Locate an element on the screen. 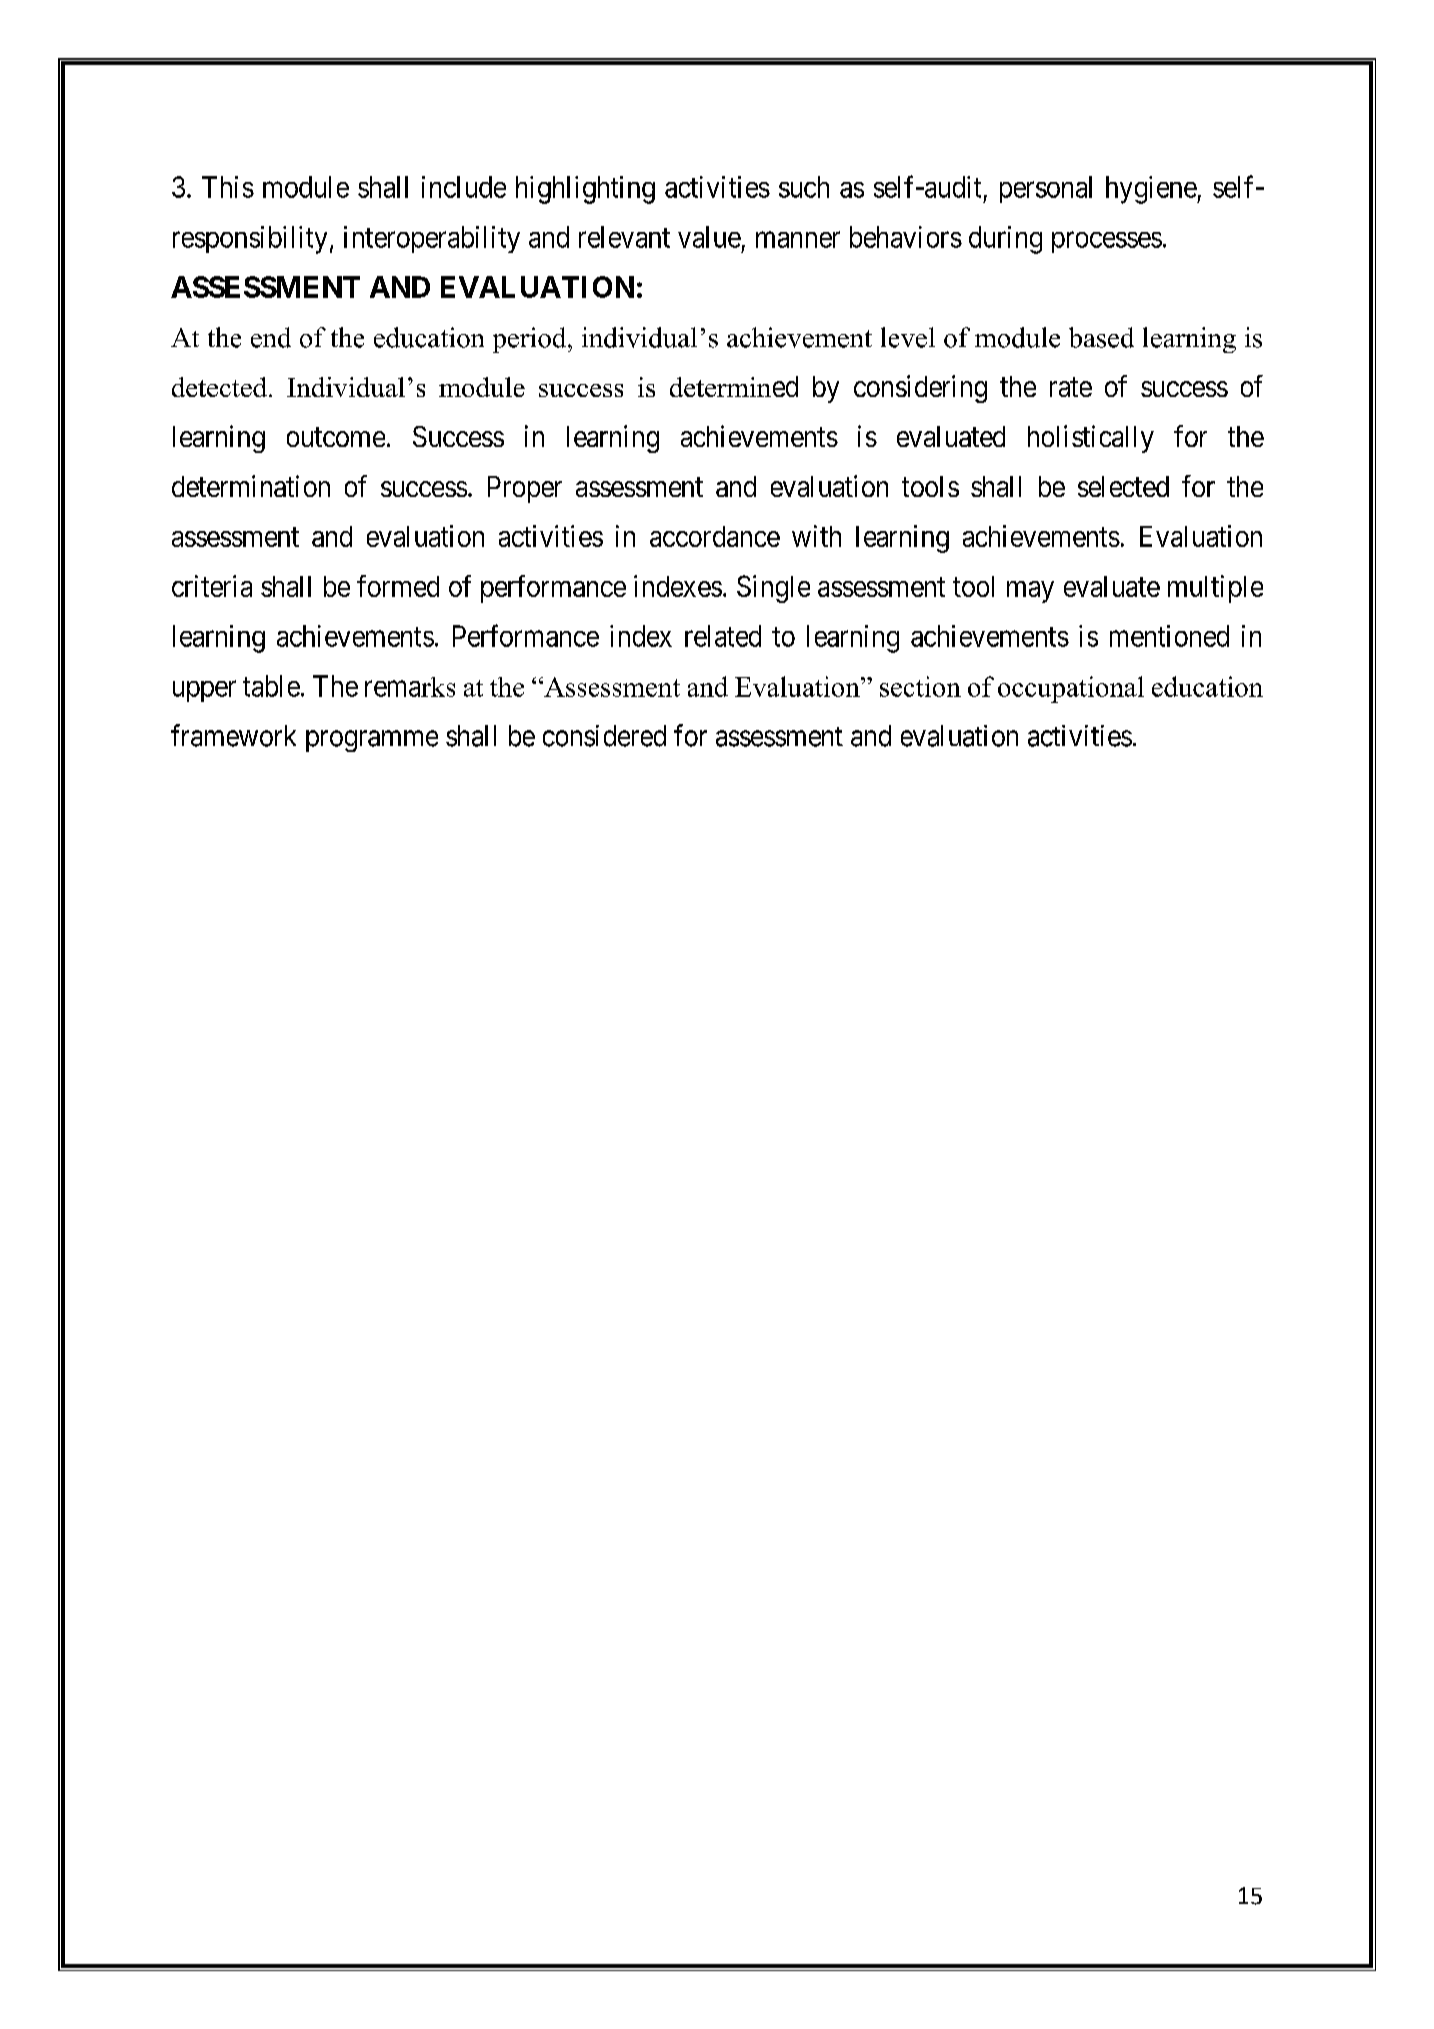  programme is located at coordinates (372, 741).
